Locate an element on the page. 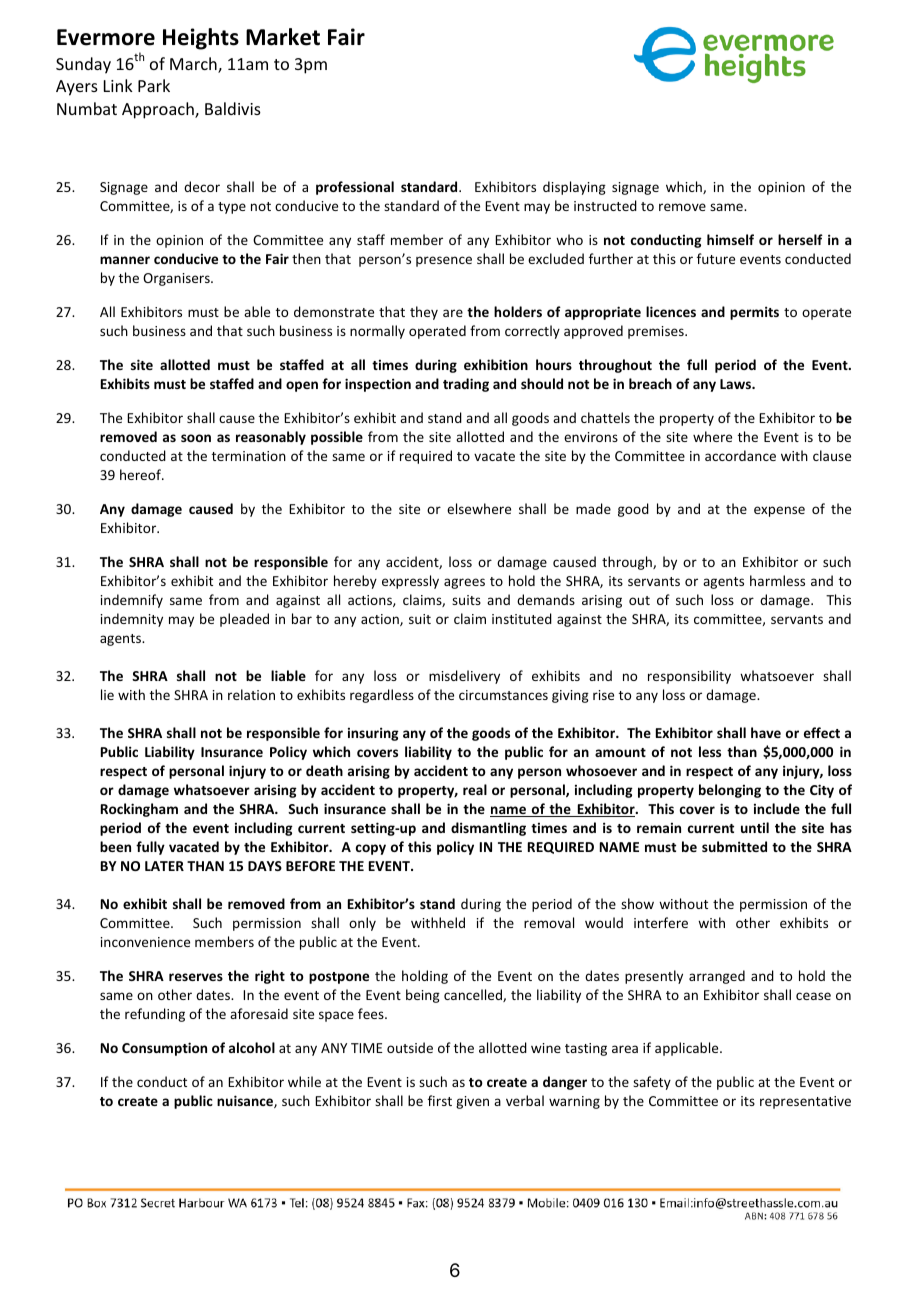 The height and width of the document is (1308, 924). expense is located at coordinates (779, 511).
